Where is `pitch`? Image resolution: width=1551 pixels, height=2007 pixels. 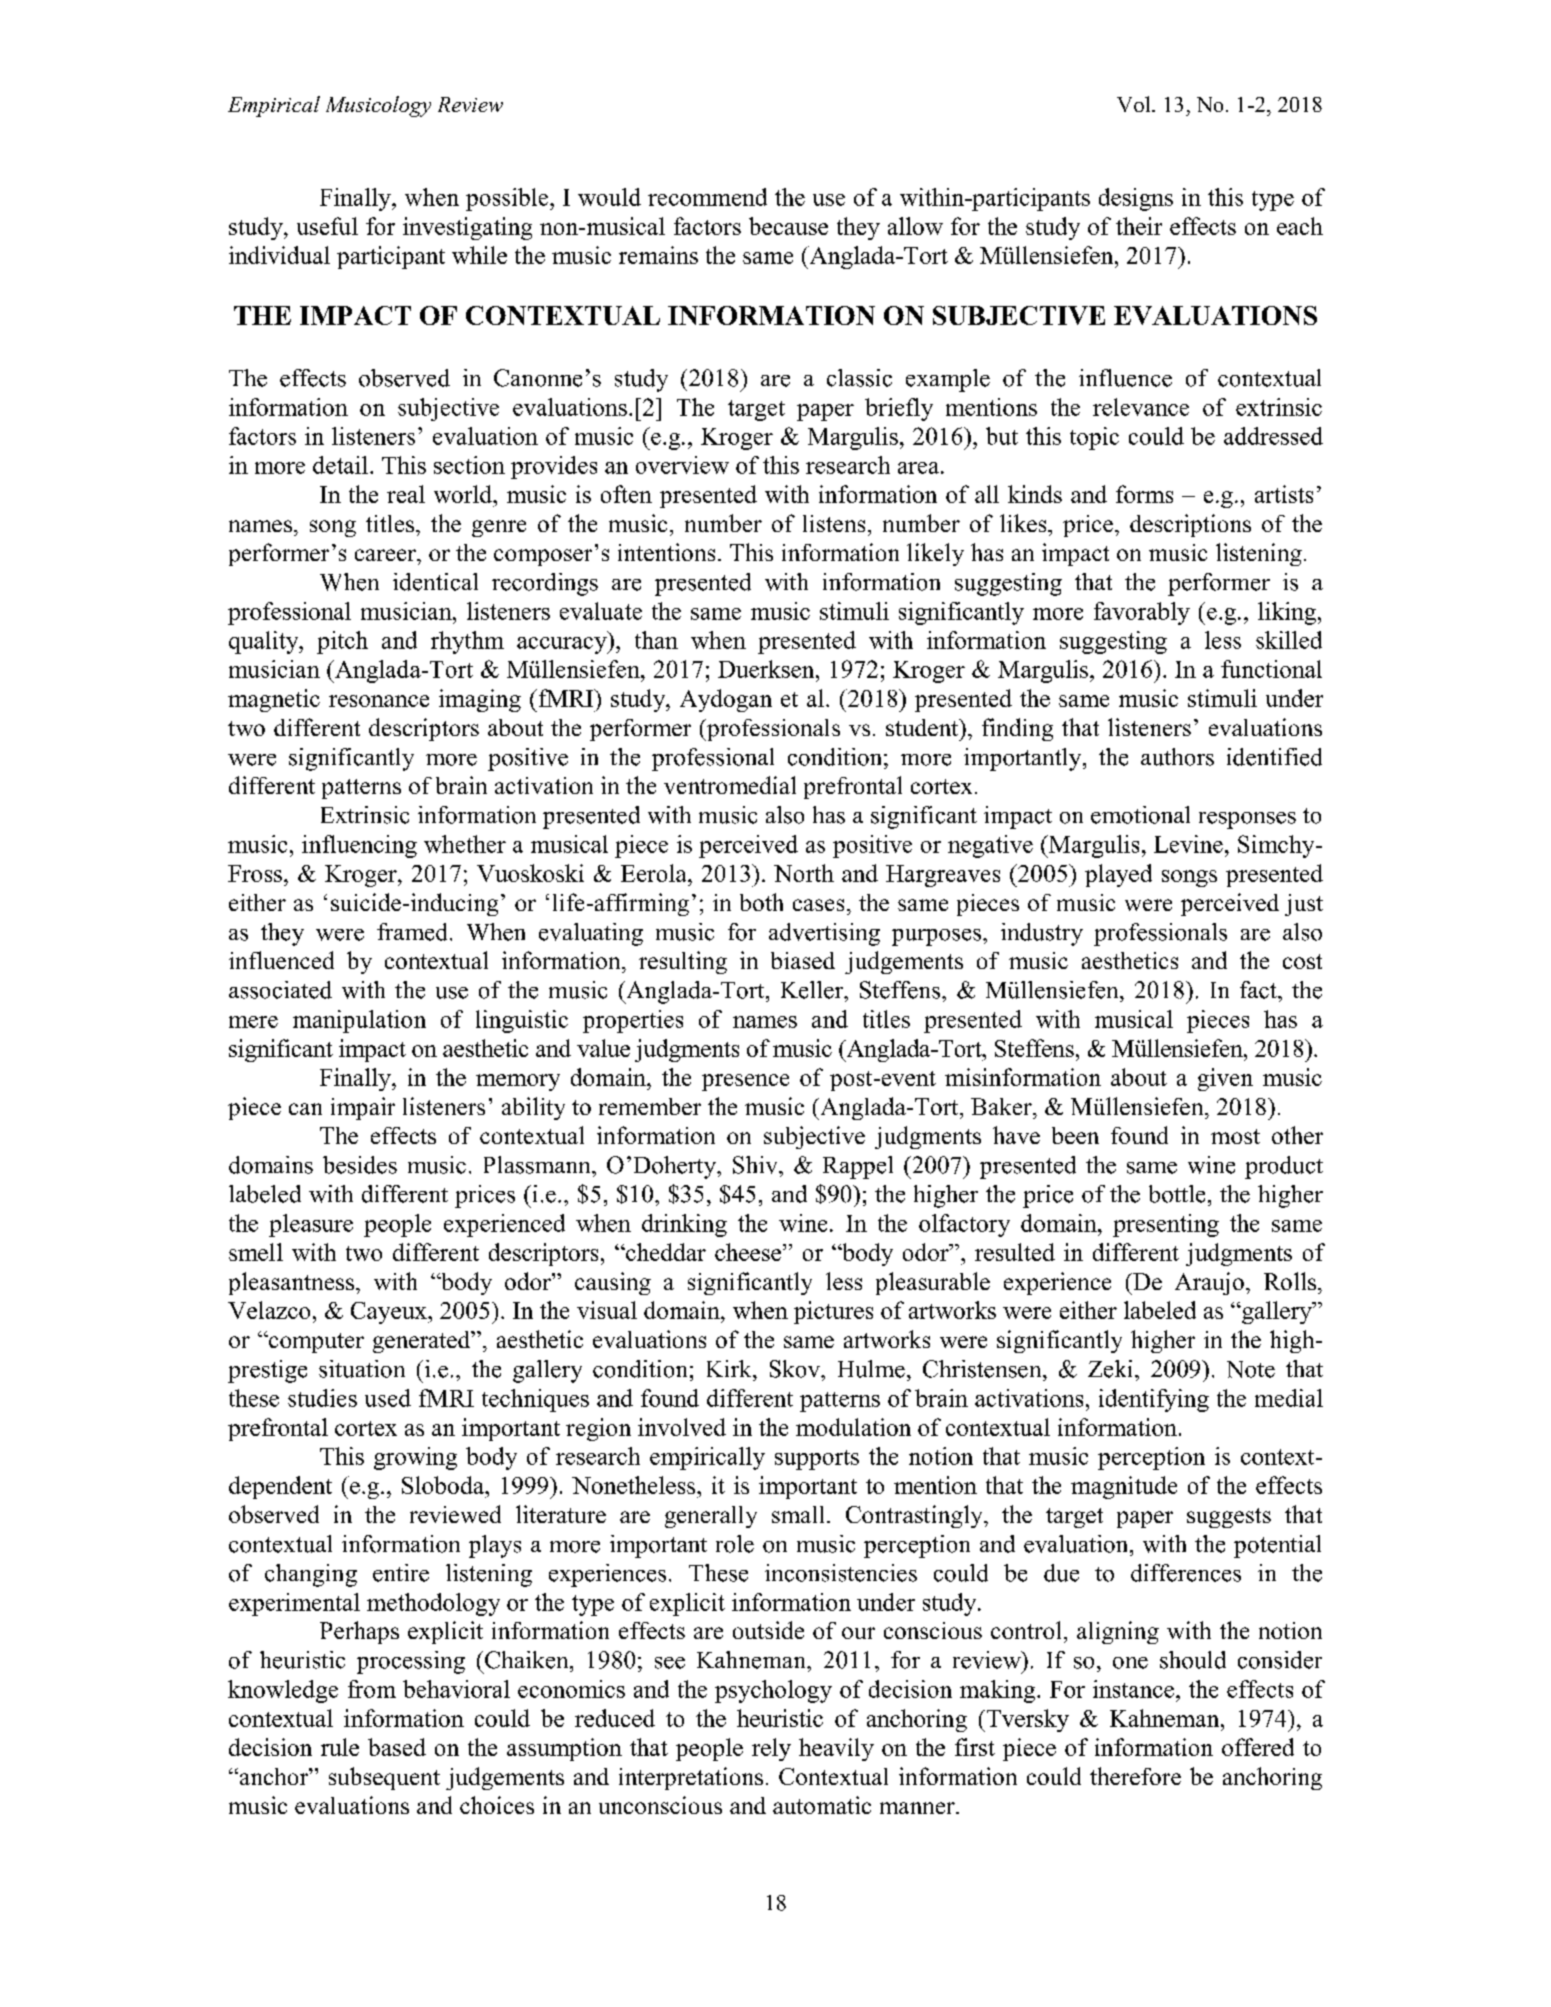 pitch is located at coordinates (342, 642).
